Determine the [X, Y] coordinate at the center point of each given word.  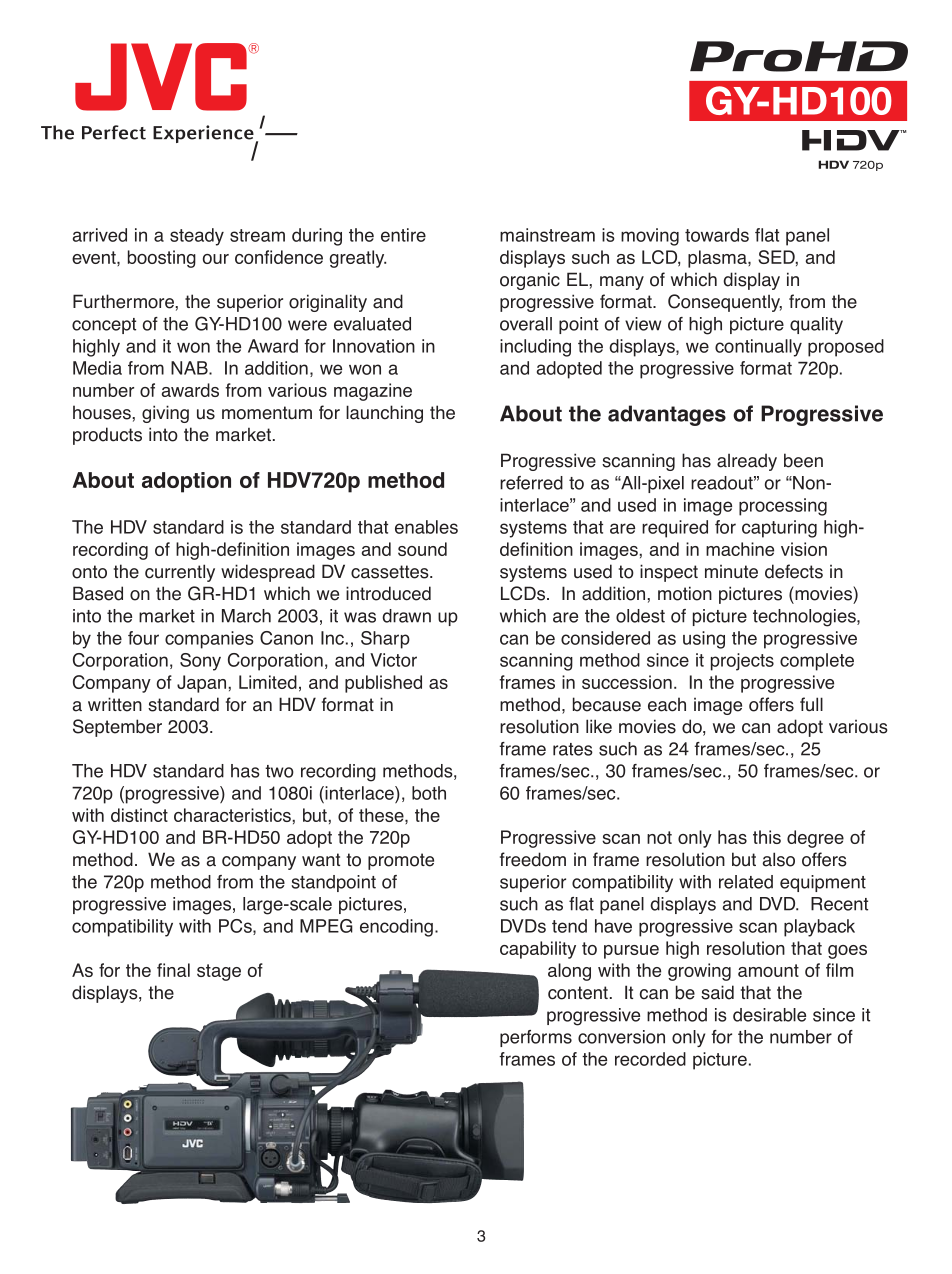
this [767, 837]
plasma [718, 259]
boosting [162, 259]
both [429, 793]
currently [180, 573]
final [173, 970]
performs [536, 1038]
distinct [139, 815]
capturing [779, 529]
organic [530, 281]
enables [426, 527]
